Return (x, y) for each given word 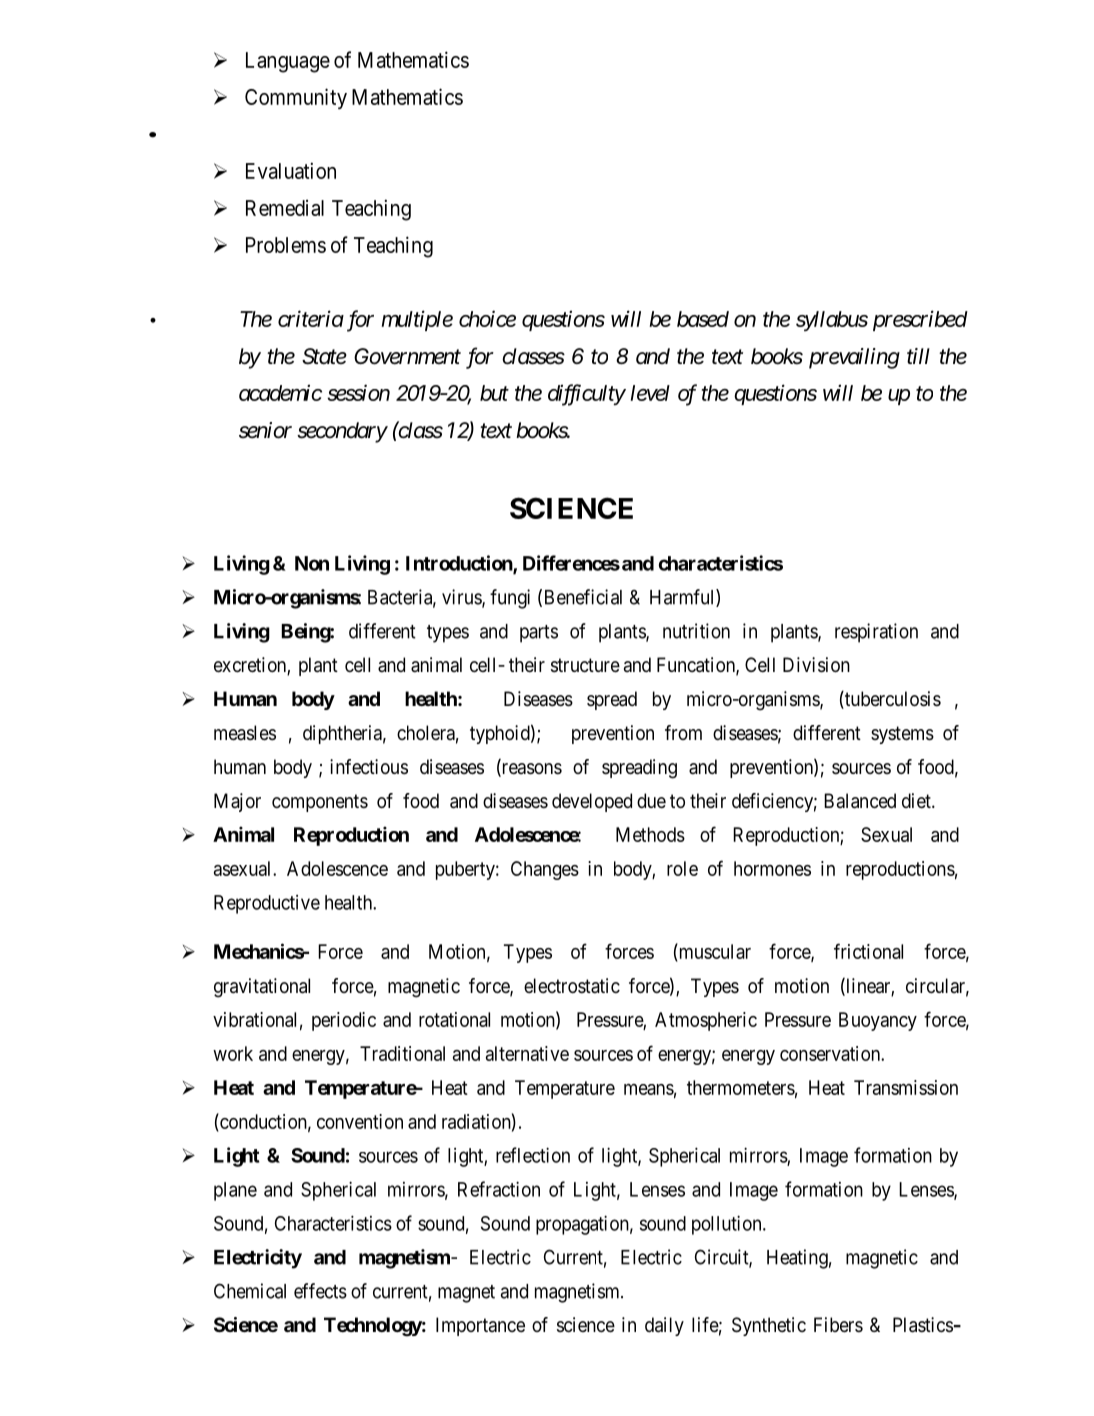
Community (296, 98)
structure (585, 665)
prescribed (920, 320)
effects (320, 1291)
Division (816, 665)
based (703, 319)
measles (245, 733)
